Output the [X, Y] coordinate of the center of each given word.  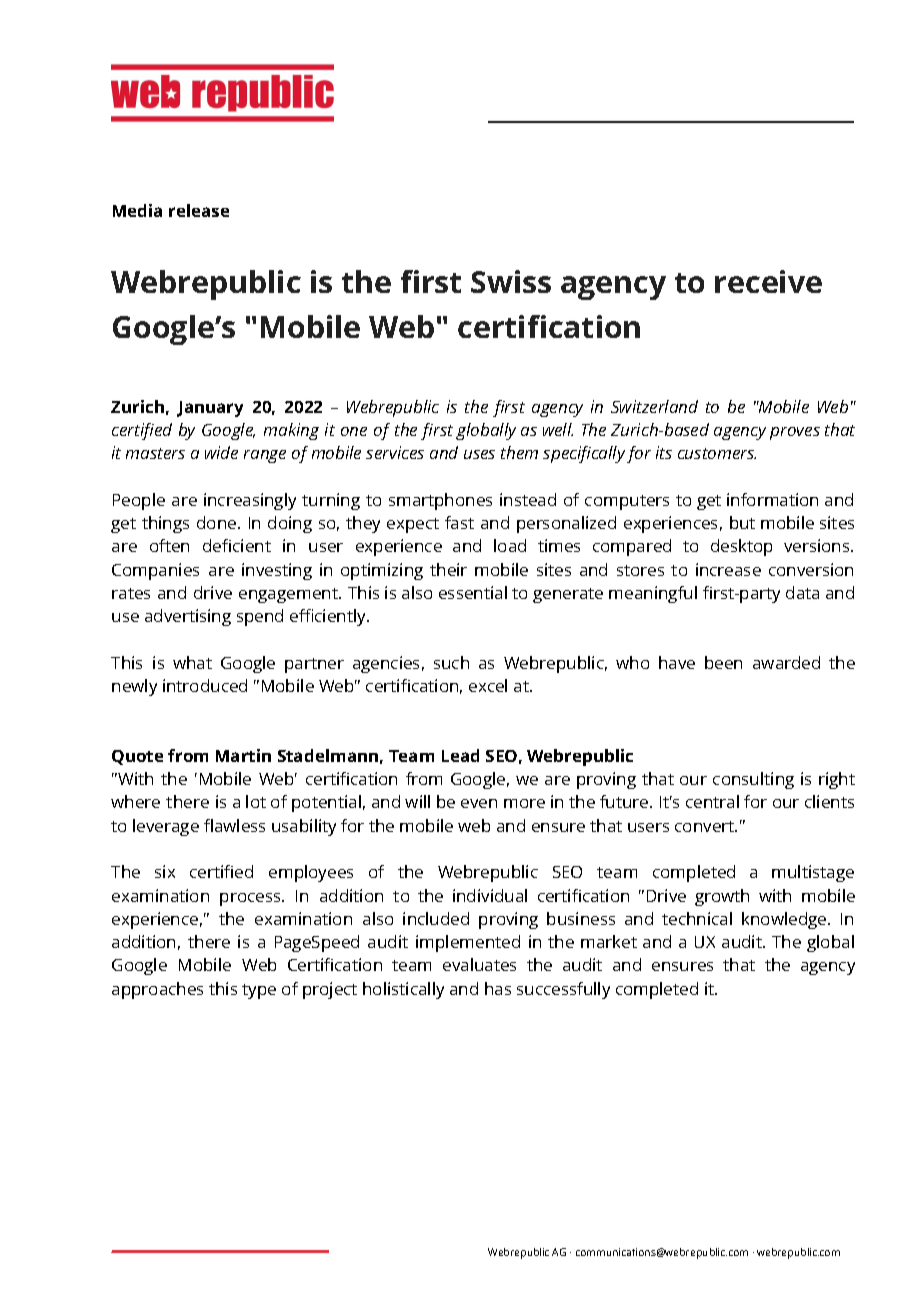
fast [459, 522]
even [479, 803]
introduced [205, 685]
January [210, 409]
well [558, 429]
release [199, 210]
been [723, 662]
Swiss [511, 281]
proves [795, 433]
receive [768, 281]
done [218, 522]
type [259, 991]
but [742, 522]
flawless [234, 825]
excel [488, 685]
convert [706, 826]
